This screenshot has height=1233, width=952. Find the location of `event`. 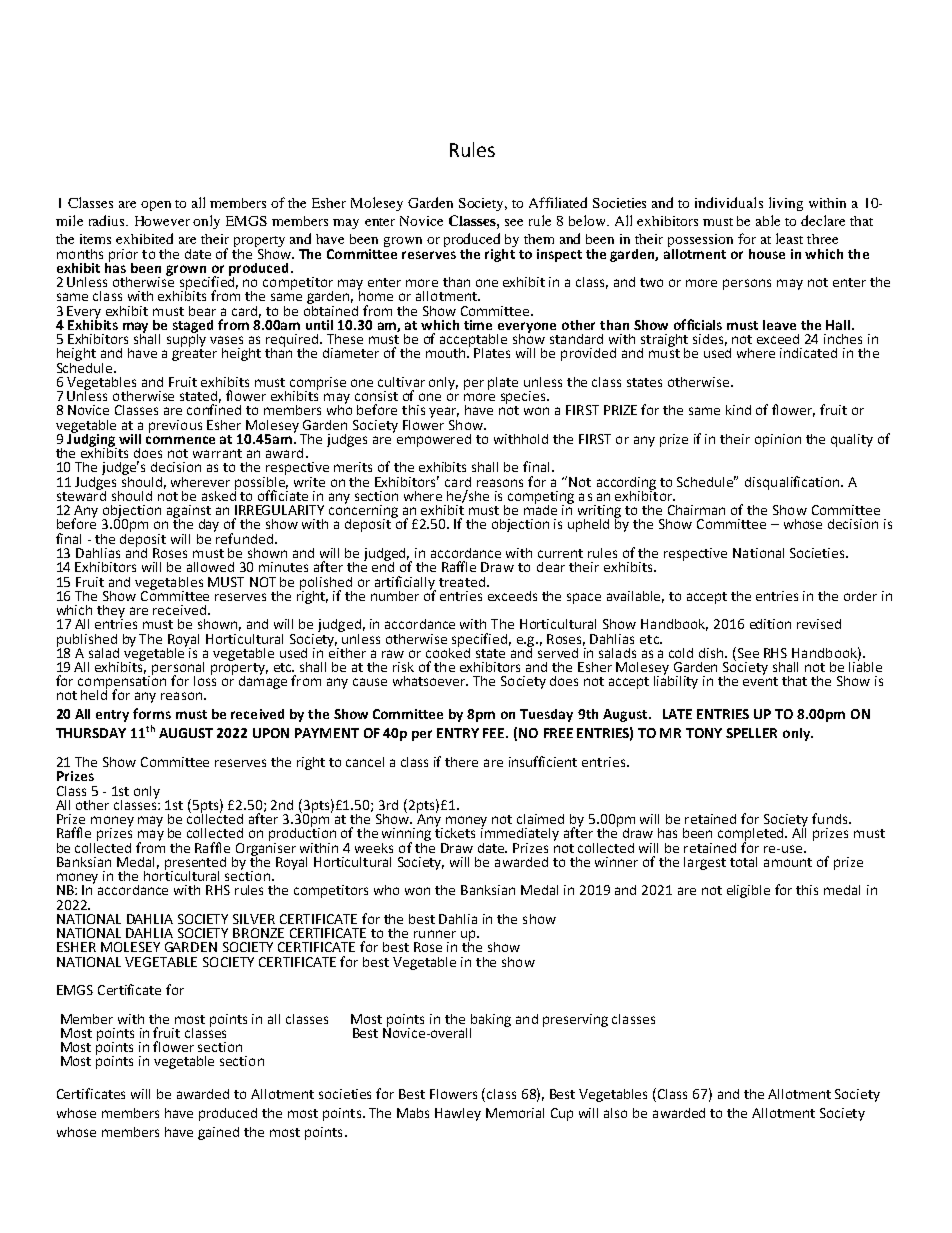

event is located at coordinates (760, 681).
